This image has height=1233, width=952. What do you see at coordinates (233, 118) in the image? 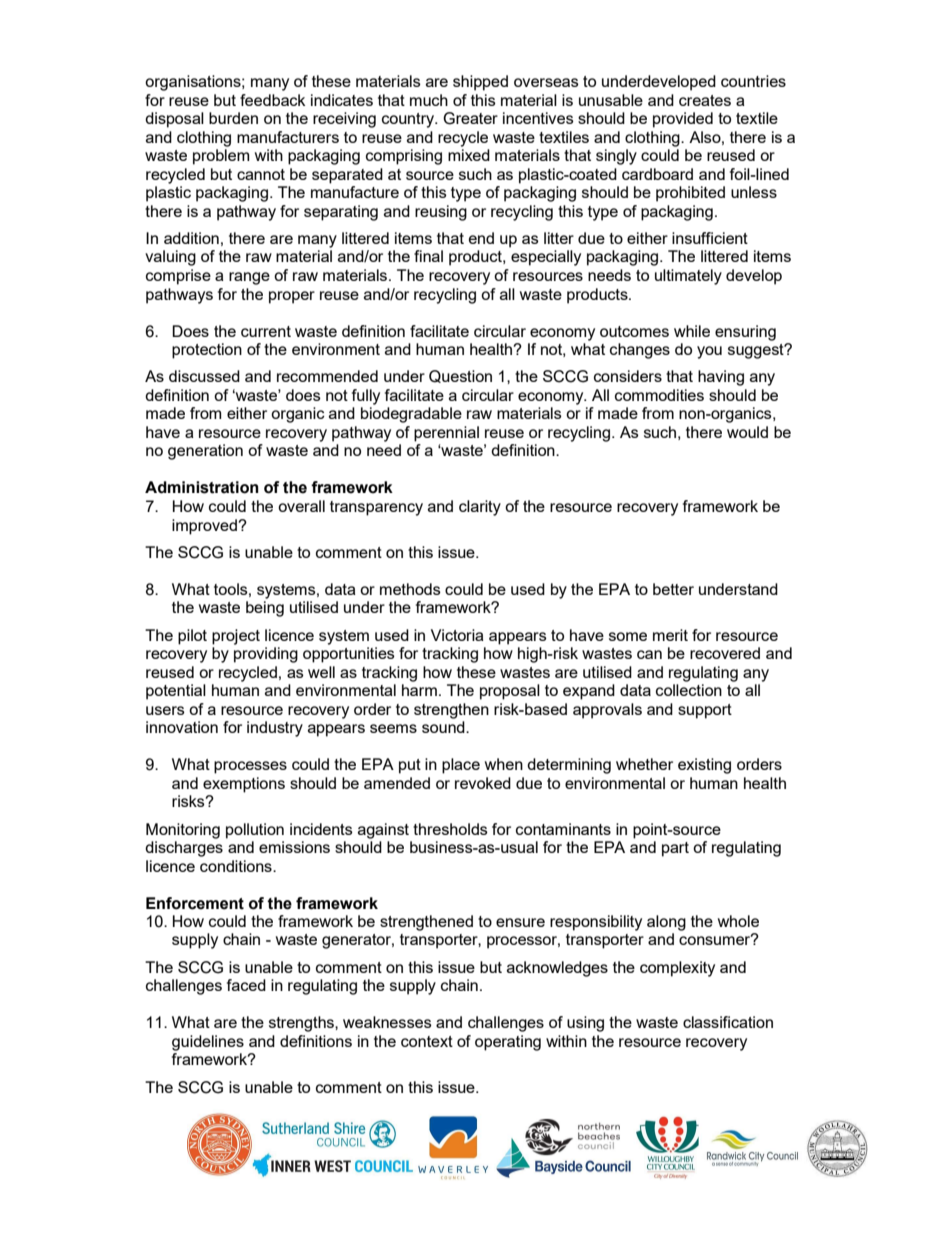
I see `burden` at bounding box center [233, 118].
